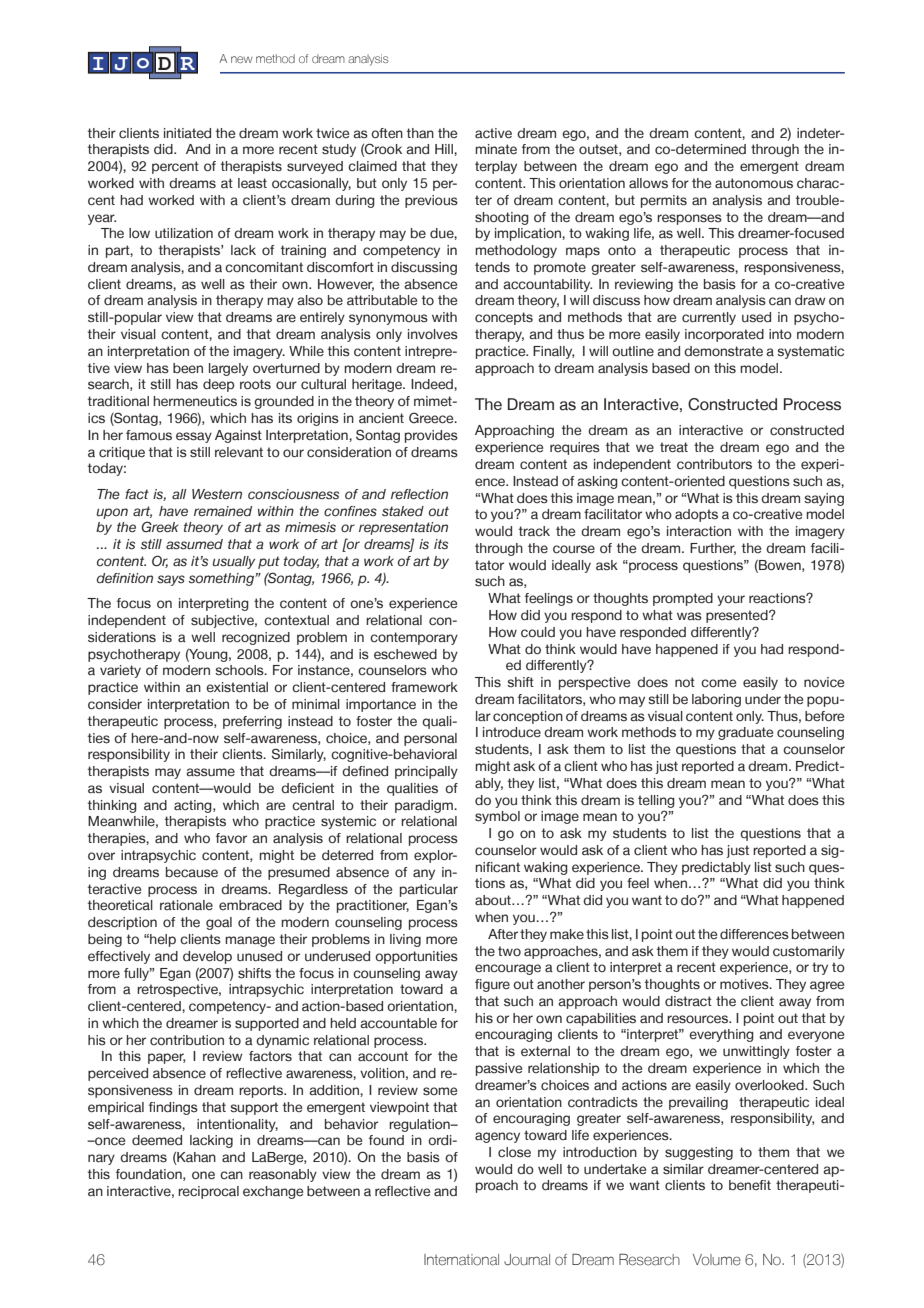 Image resolution: width=924 pixels, height=1308 pixels. I want to click on initiated, so click(187, 133).
